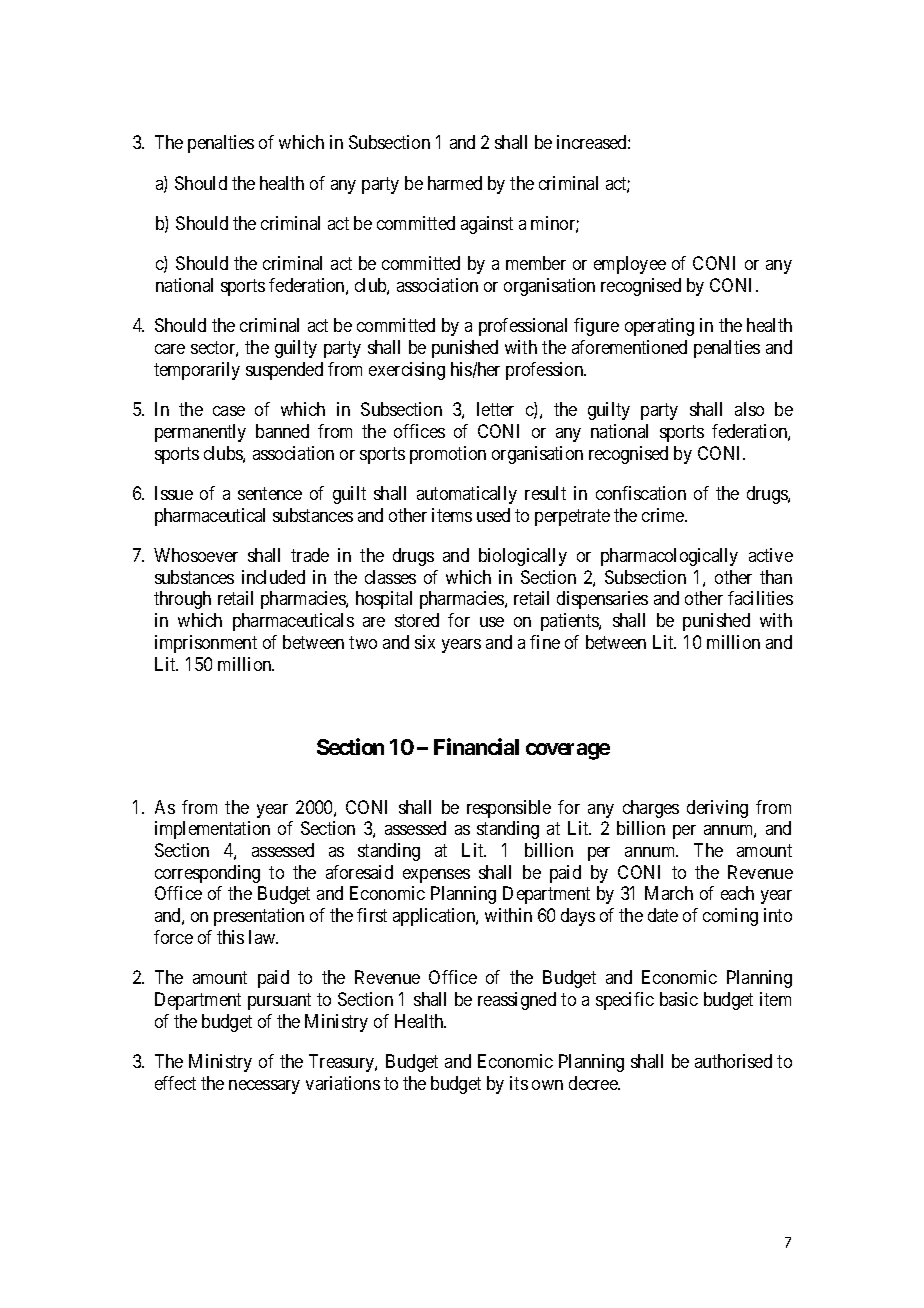 This screenshot has height=1308, width=924. What do you see at coordinates (487, 225) in the screenshot?
I see `against` at bounding box center [487, 225].
